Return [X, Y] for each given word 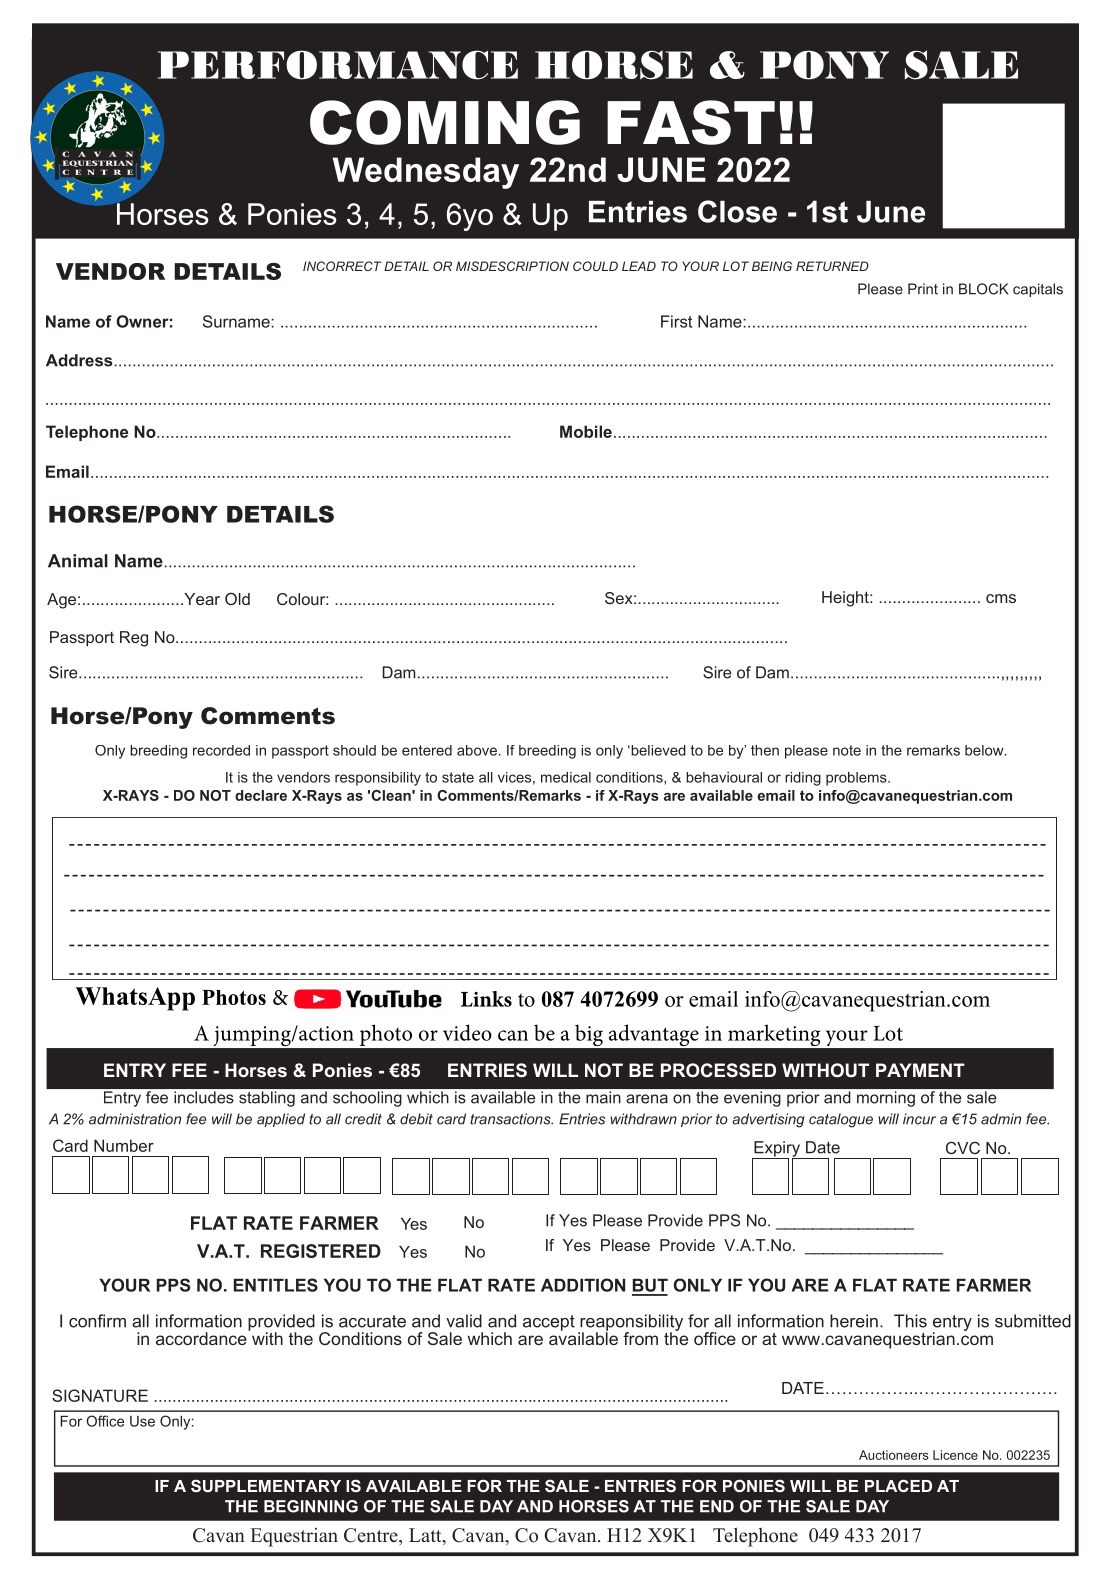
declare [261, 795]
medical [566, 777]
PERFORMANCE [338, 65]
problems [857, 779]
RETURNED [832, 266]
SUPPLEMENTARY [266, 1485]
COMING [445, 122]
